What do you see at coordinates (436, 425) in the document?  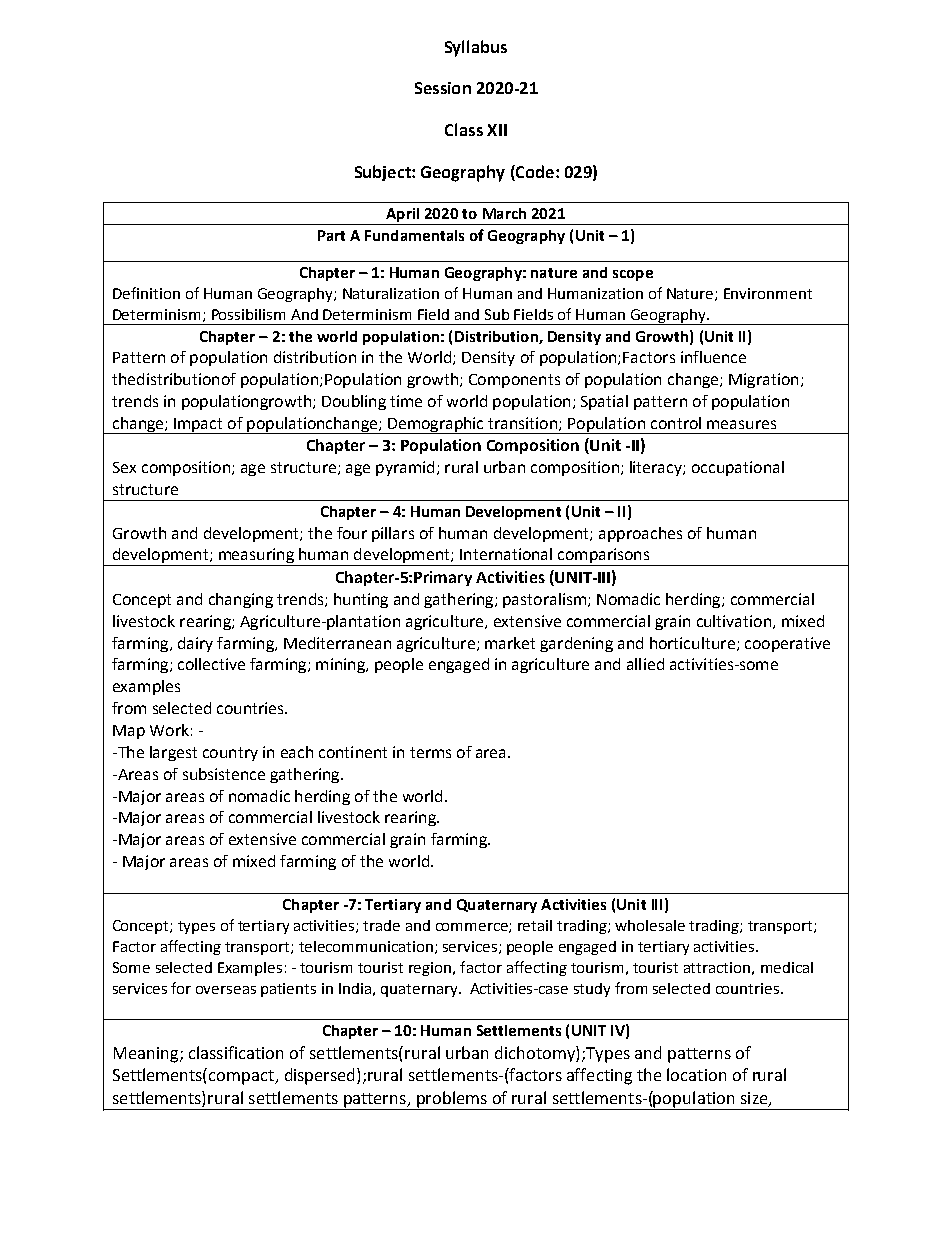 I see `Demographic` at bounding box center [436, 425].
